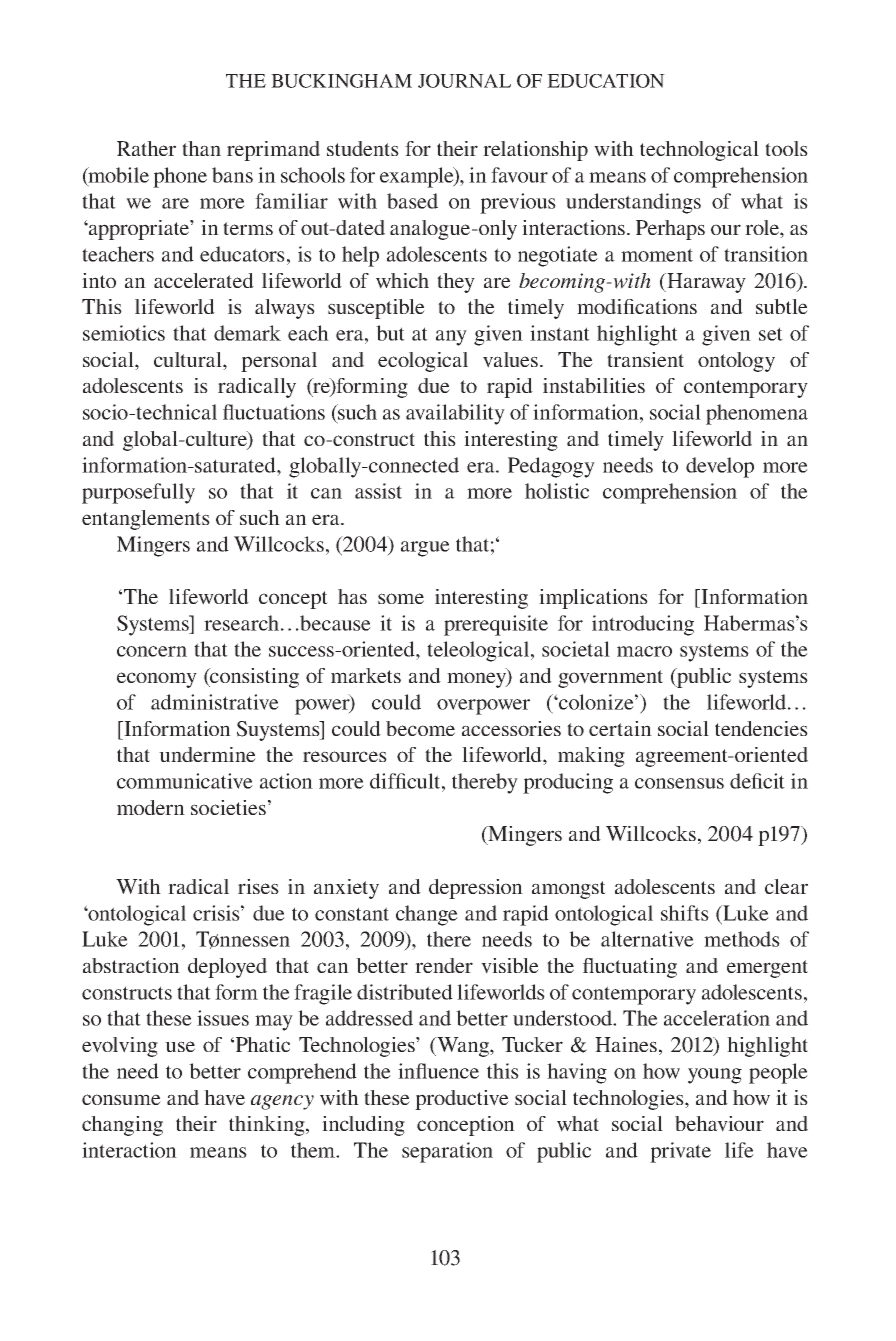 The image size is (896, 1341). I want to click on technological, so click(699, 151).
